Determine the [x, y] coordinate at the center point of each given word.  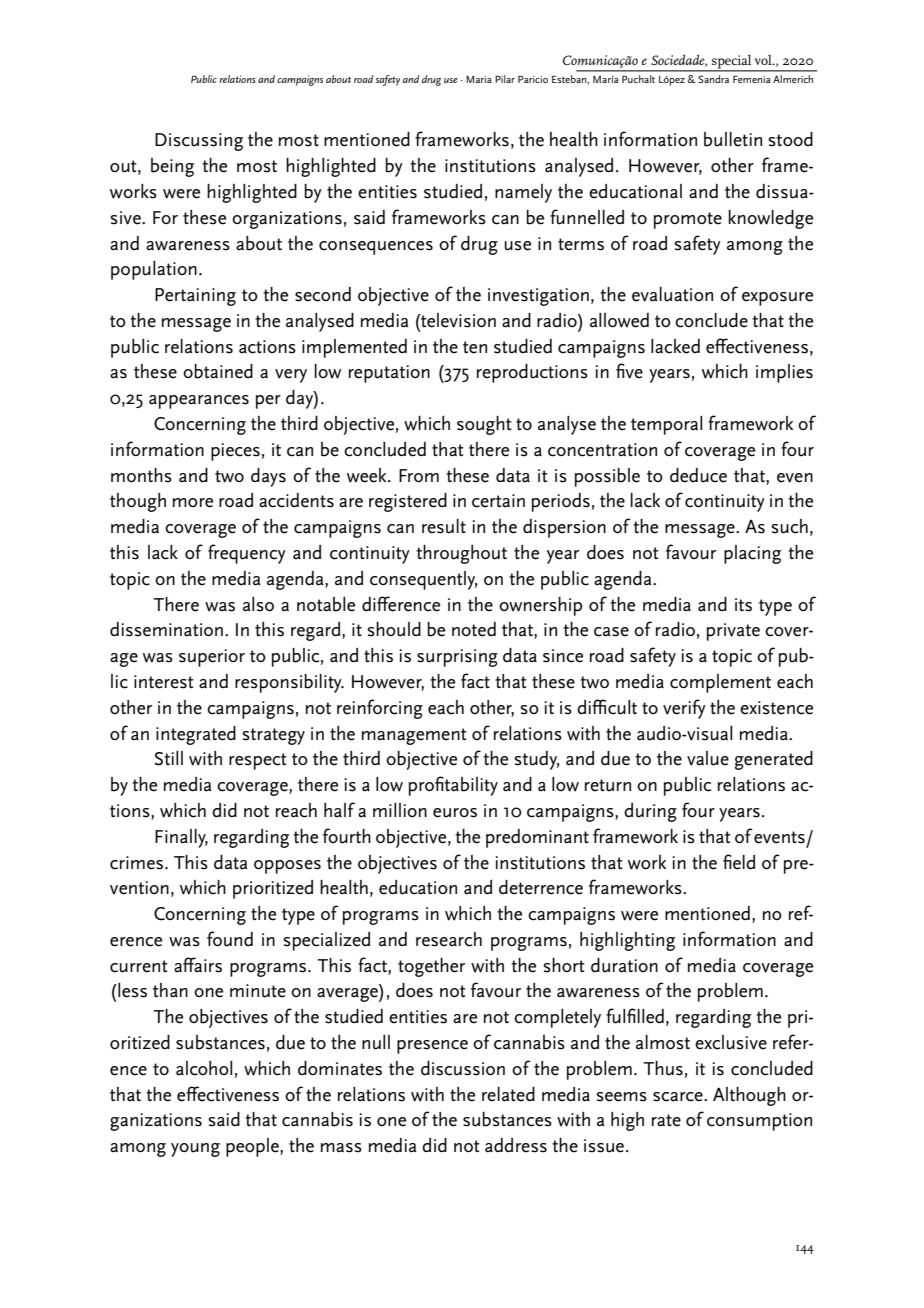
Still [168, 758]
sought [484, 425]
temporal [666, 425]
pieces [235, 452]
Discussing [199, 142]
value [708, 758]
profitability [453, 786]
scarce [679, 1097]
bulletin [733, 139]
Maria [479, 79]
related [508, 1094]
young [195, 1150]
